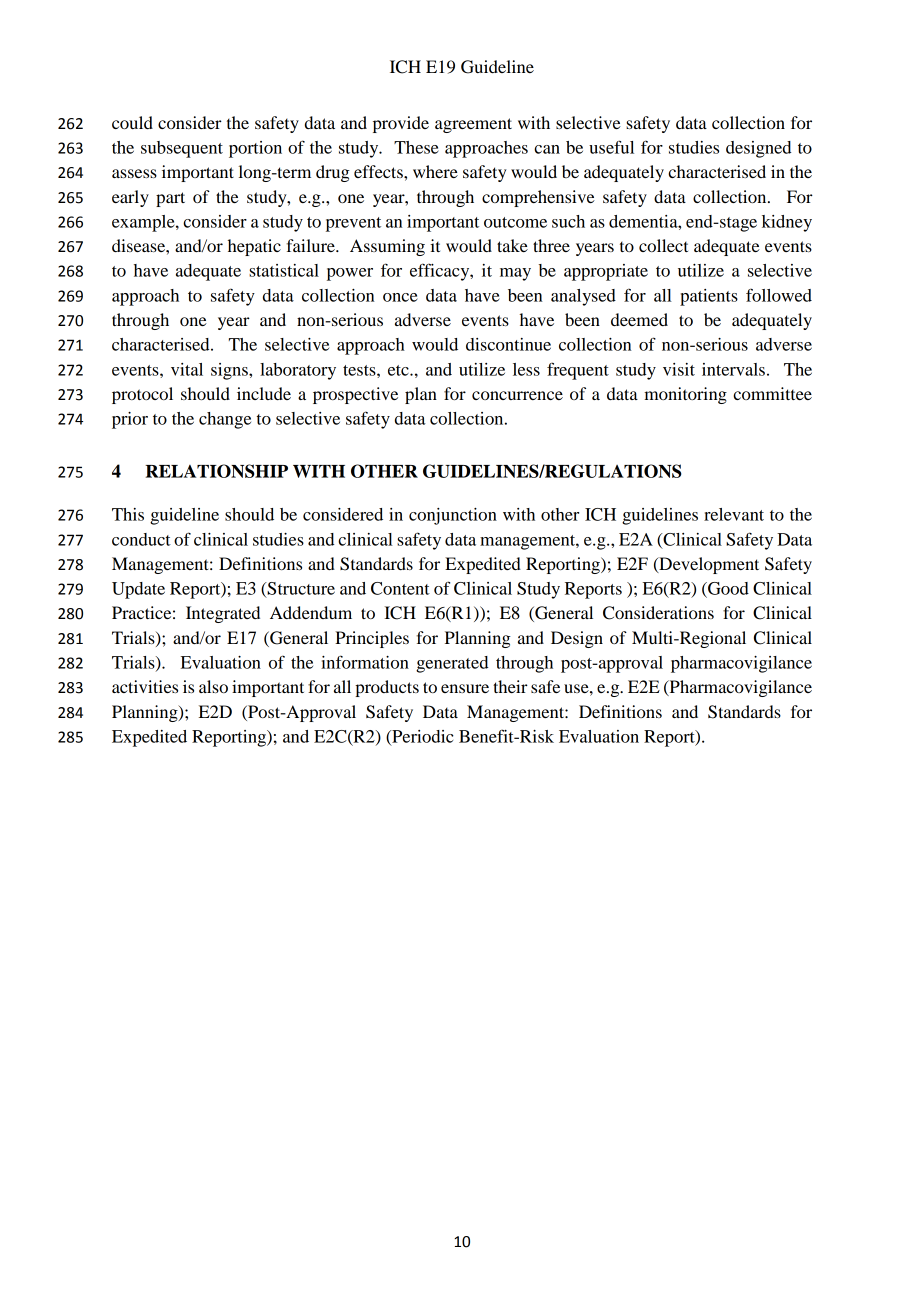 The height and width of the screenshot is (1308, 924). I want to click on once, so click(400, 297).
